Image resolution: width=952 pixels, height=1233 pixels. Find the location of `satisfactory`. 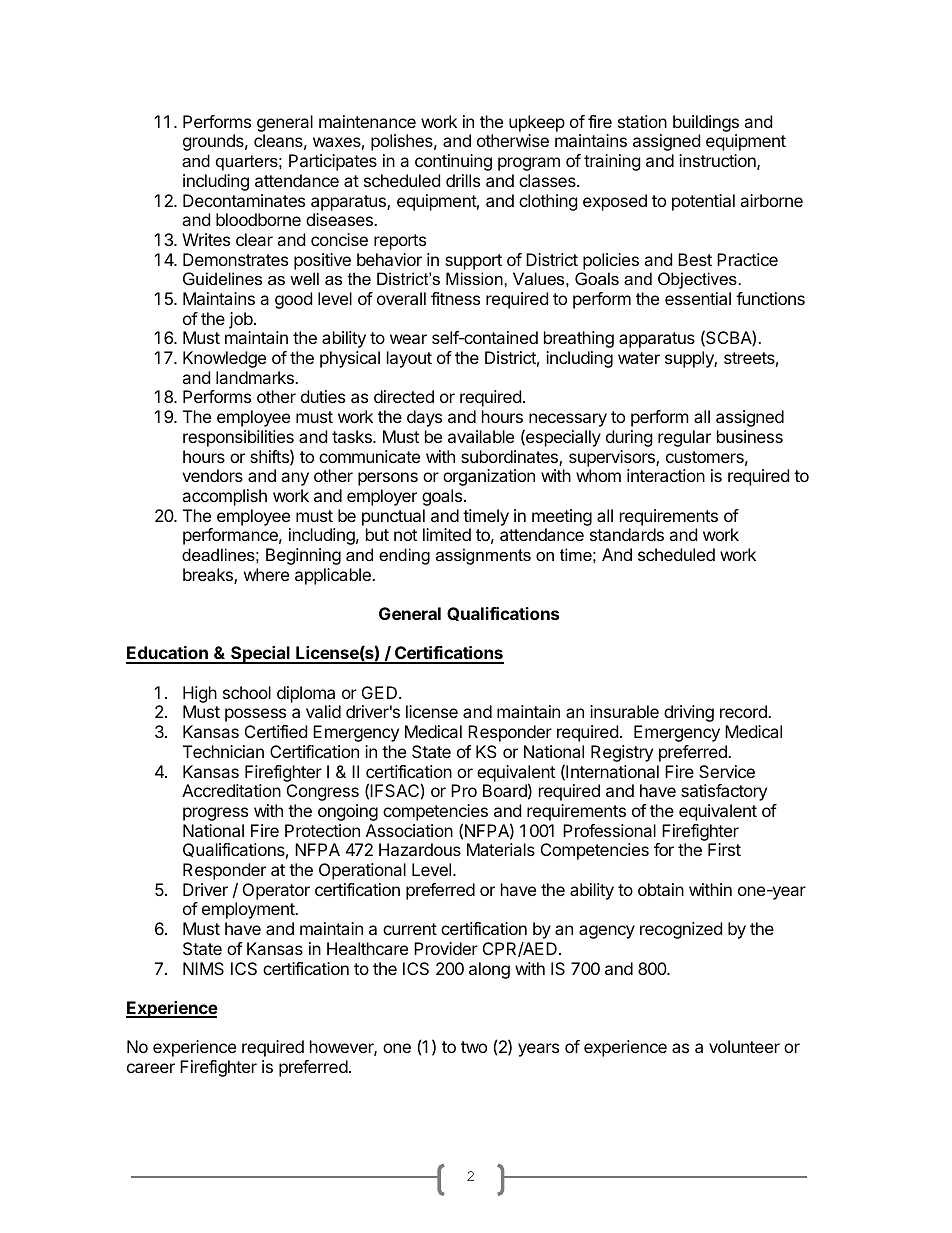

satisfactory is located at coordinates (724, 792).
